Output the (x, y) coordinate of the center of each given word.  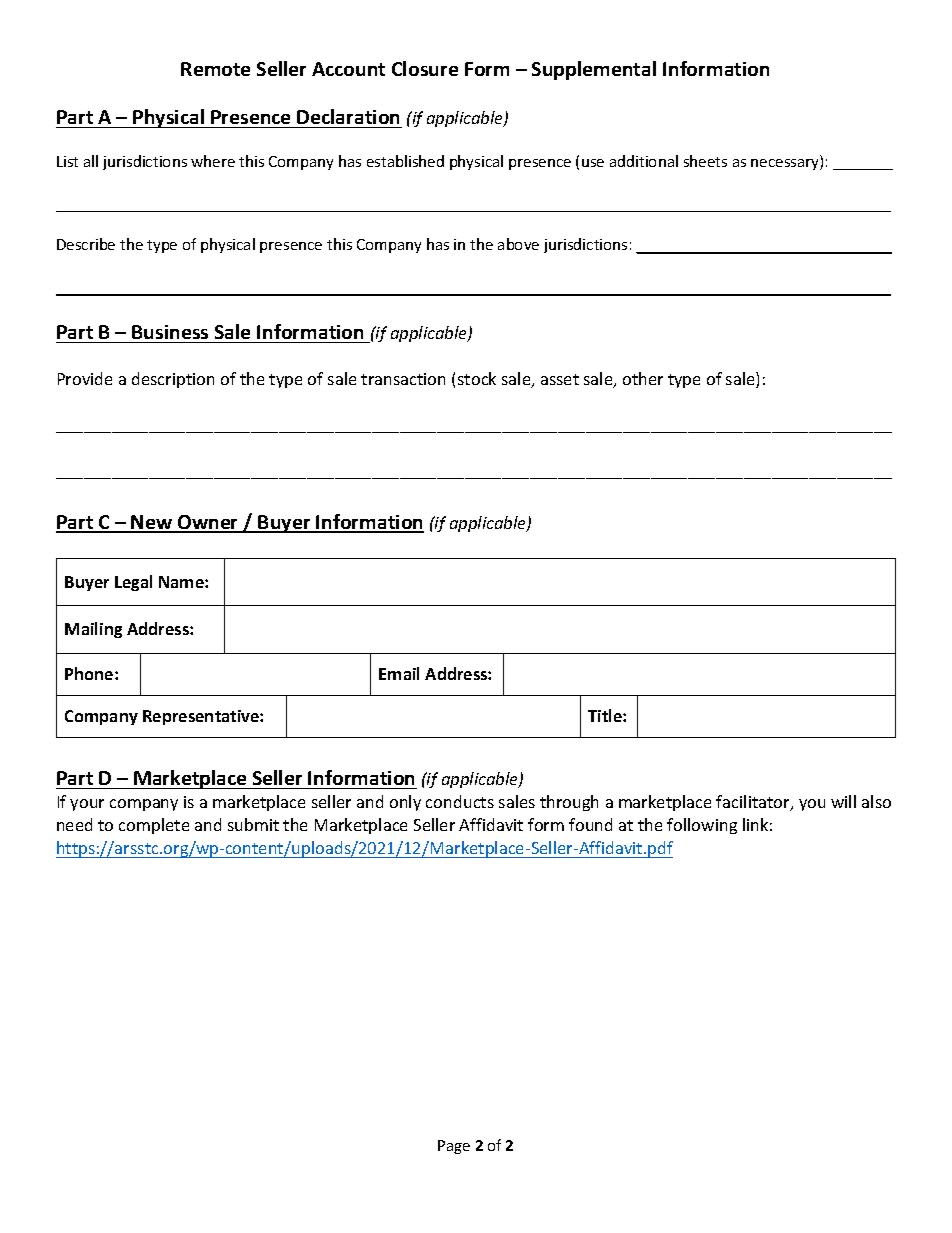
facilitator (754, 803)
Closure (425, 68)
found (590, 824)
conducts (460, 801)
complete (154, 826)
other (643, 378)
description (173, 380)
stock (477, 378)
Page (454, 1147)
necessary (786, 164)
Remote (215, 69)
